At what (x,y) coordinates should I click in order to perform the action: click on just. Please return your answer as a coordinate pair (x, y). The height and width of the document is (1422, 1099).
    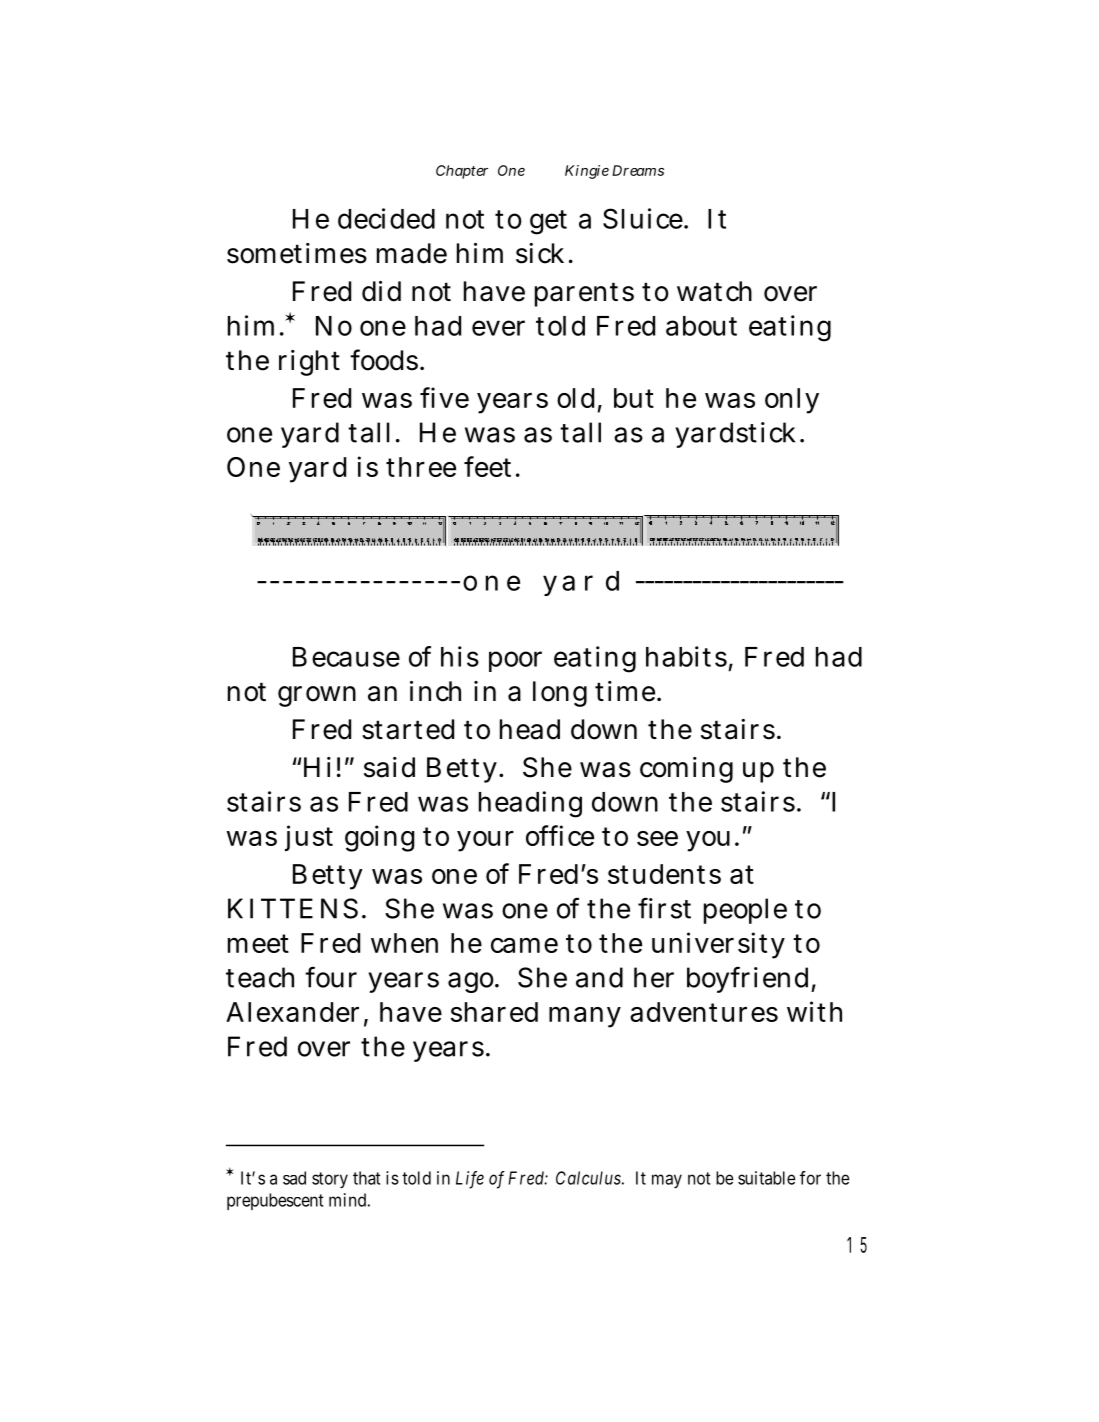
    Looking at the image, I should click on (309, 838).
